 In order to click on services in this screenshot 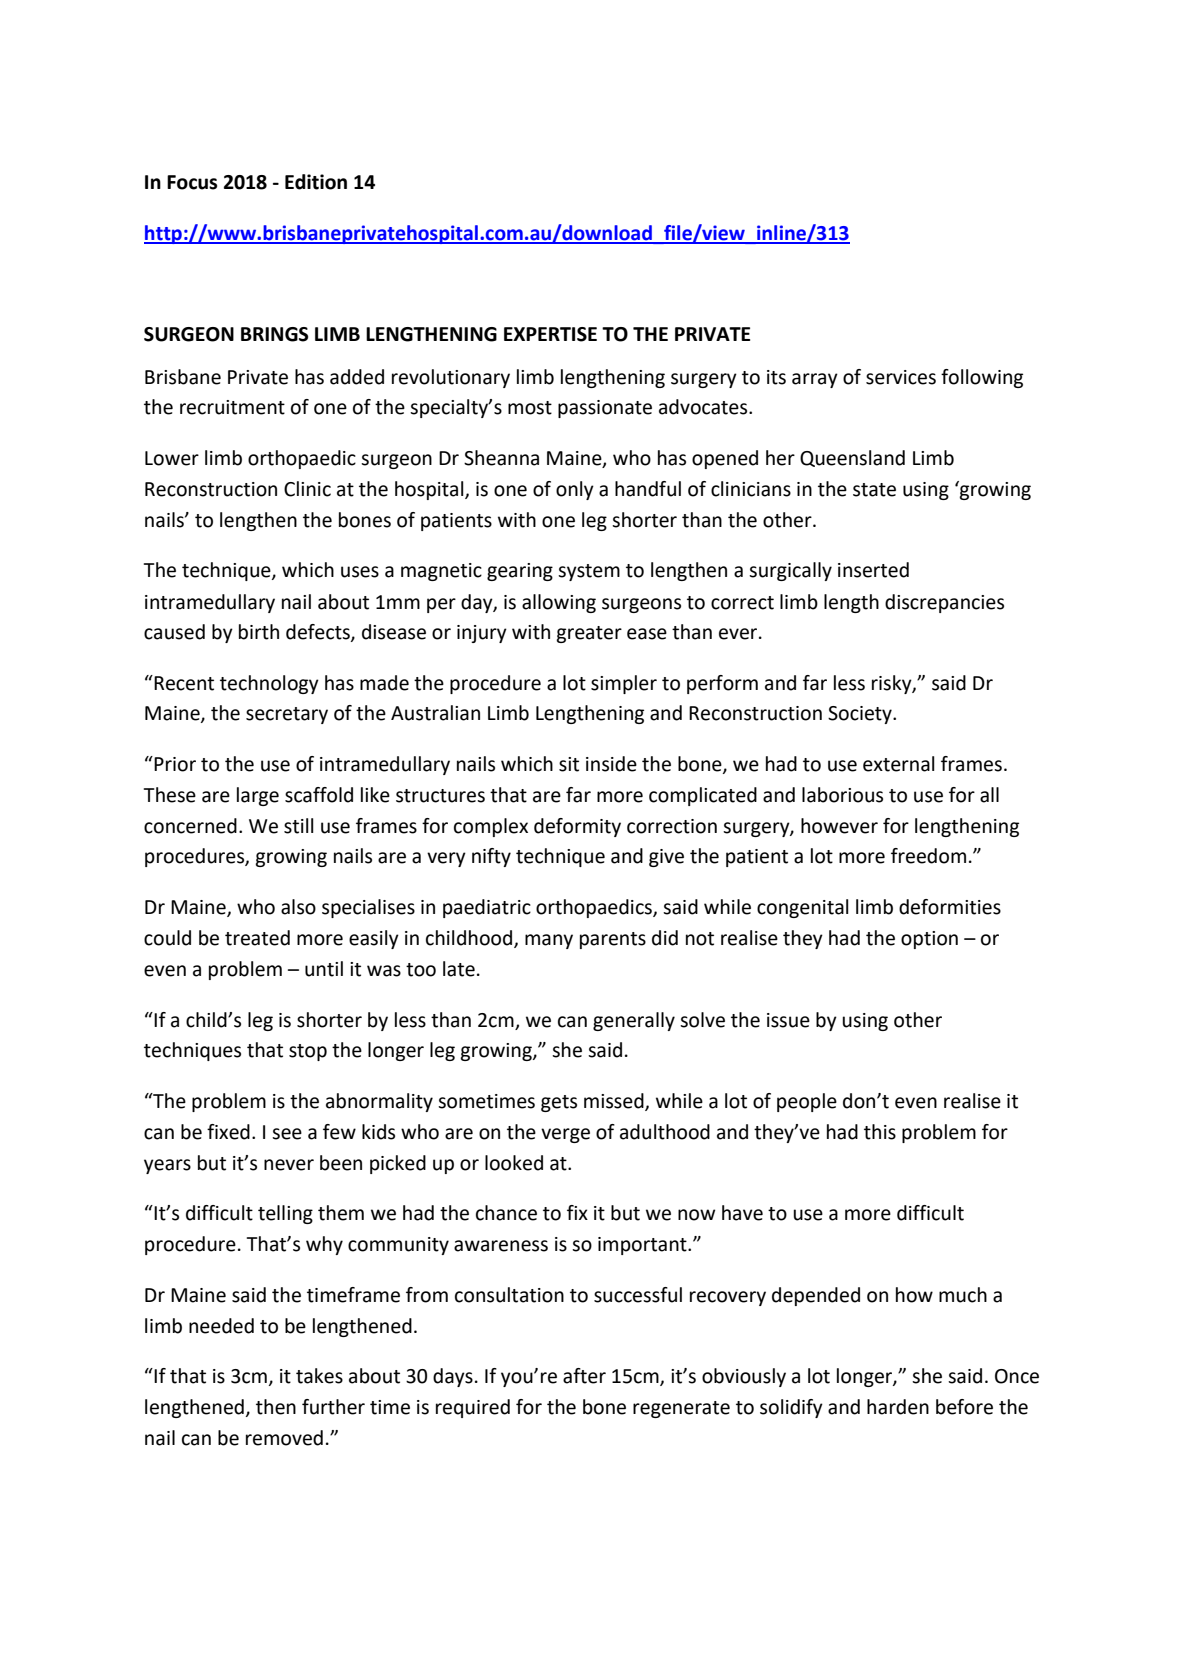, I will do `click(901, 377)`.
